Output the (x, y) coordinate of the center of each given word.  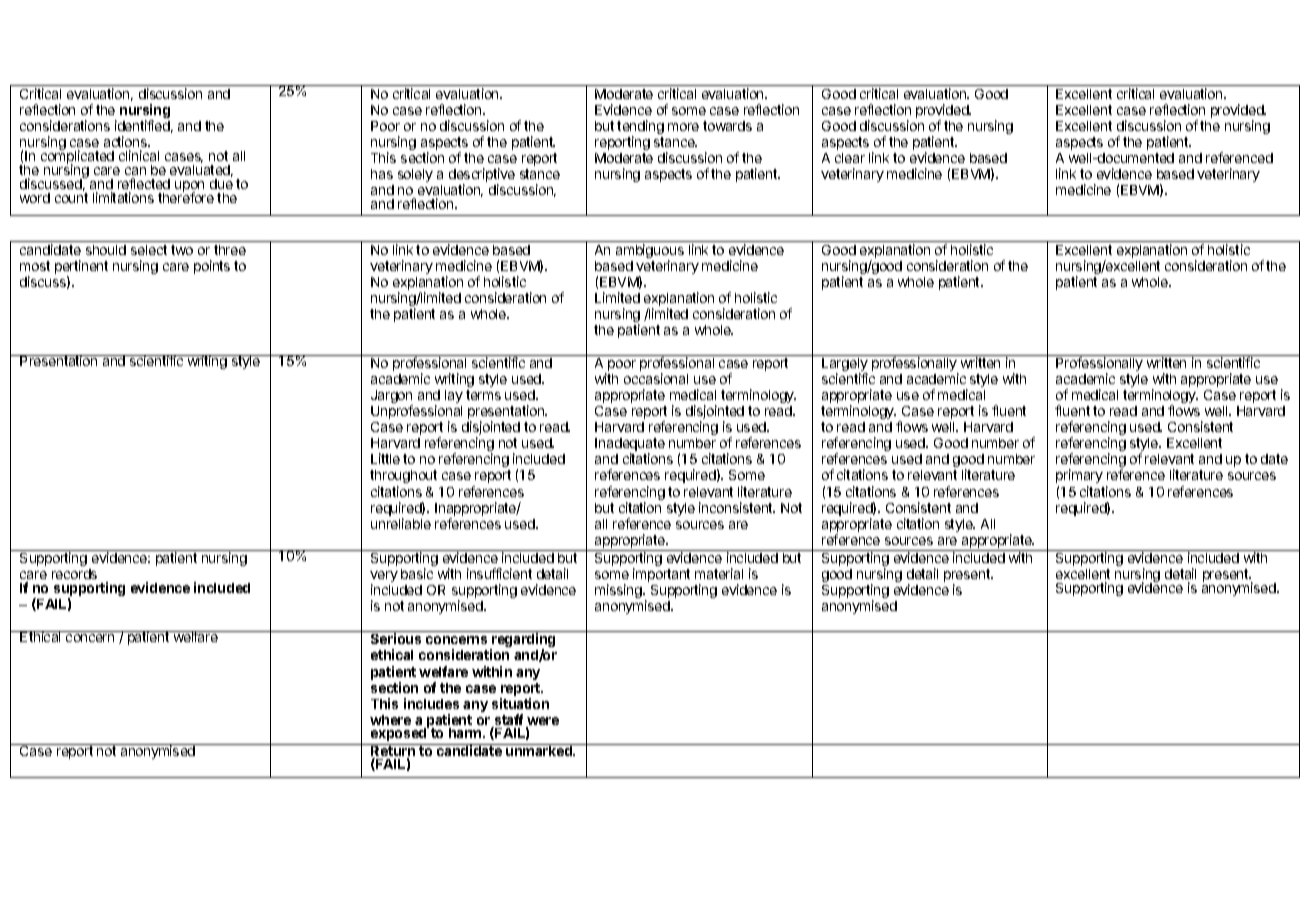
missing (619, 591)
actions (127, 141)
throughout (403, 476)
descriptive (482, 176)
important (661, 575)
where (390, 720)
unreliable (401, 523)
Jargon (392, 398)
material (719, 573)
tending (640, 128)
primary (1079, 476)
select (149, 250)
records (74, 574)
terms (483, 395)
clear (850, 158)
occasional (656, 378)
